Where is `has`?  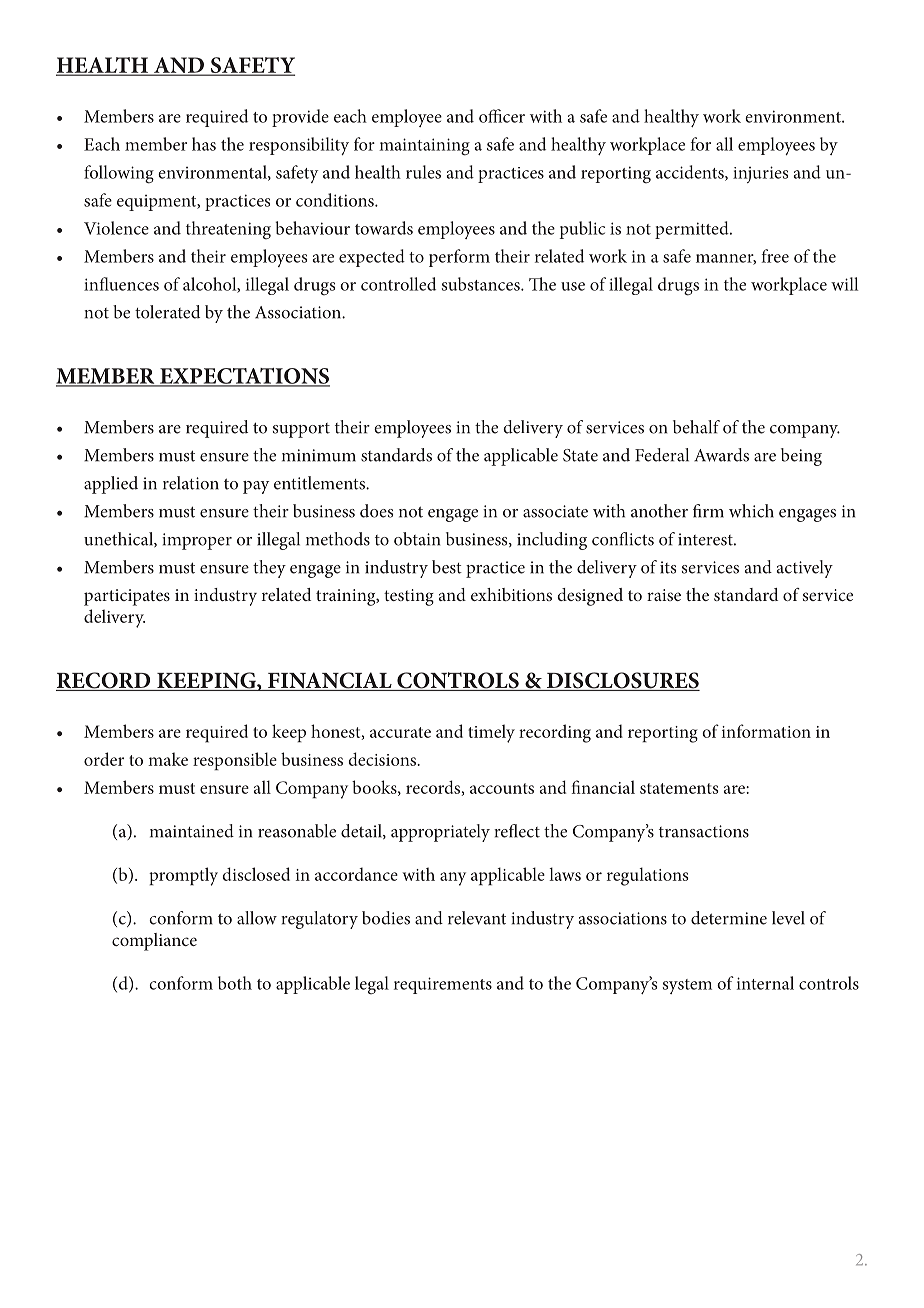
has is located at coordinates (204, 144).
